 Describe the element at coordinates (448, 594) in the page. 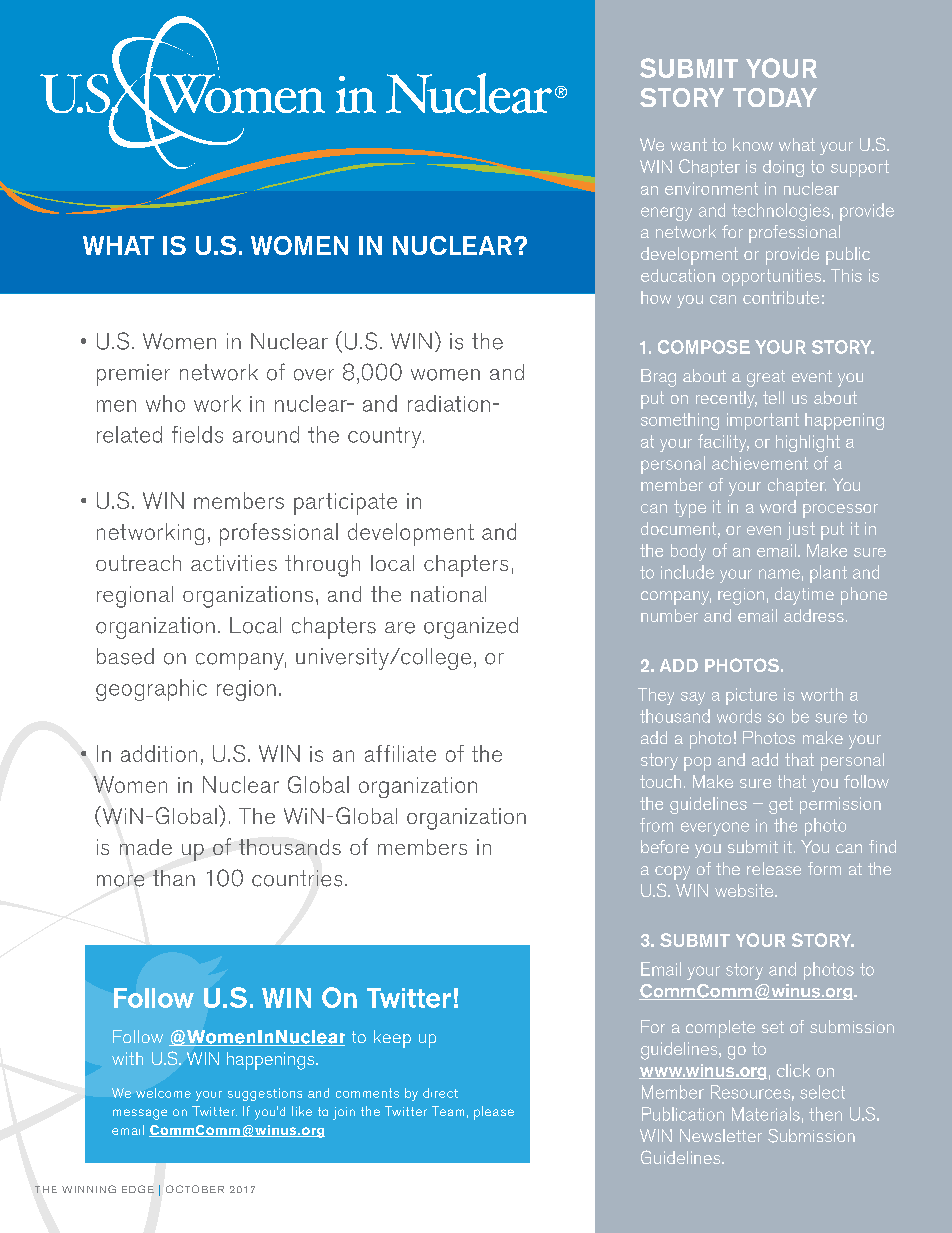

I see `national` at that location.
